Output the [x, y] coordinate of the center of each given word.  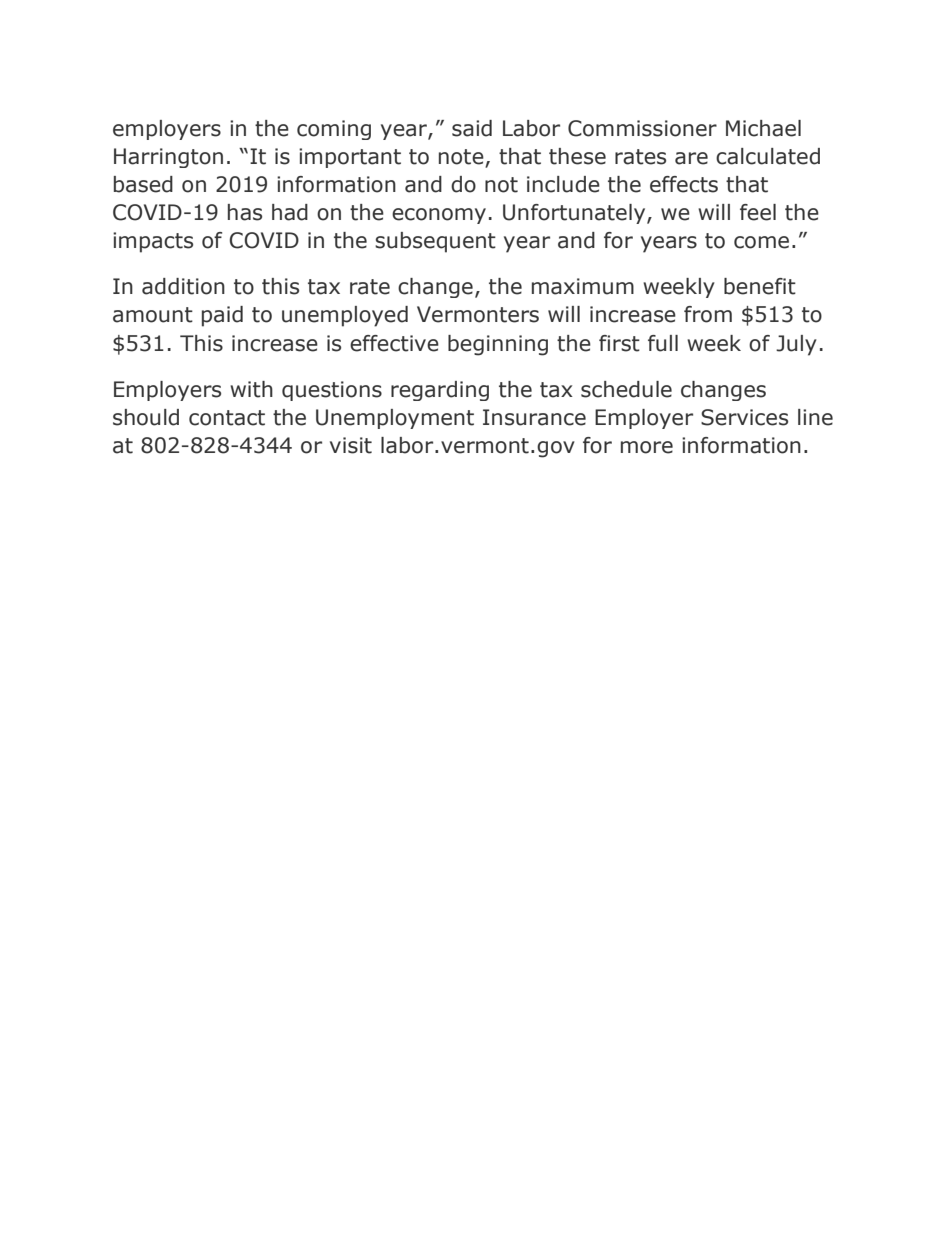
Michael [763, 128]
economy [439, 216]
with [251, 389]
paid [222, 316]
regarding [440, 391]
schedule [626, 389]
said [472, 128]
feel [758, 212]
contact [227, 418]
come [761, 242]
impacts [153, 242]
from [708, 314]
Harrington [168, 158]
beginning [498, 345]
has [245, 212]
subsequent [435, 242]
